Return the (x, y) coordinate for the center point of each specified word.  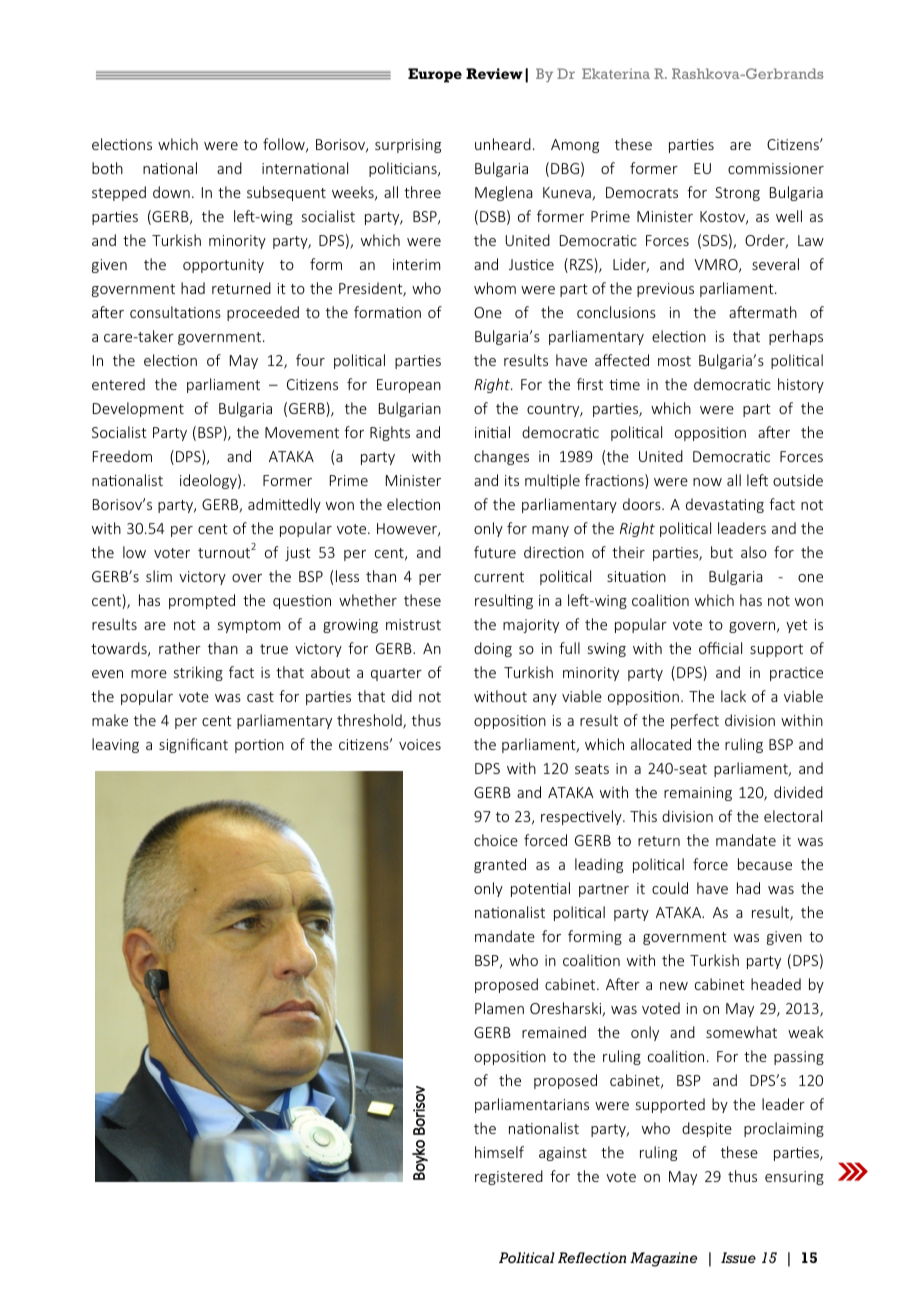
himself (499, 1152)
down (171, 192)
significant (193, 745)
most (674, 361)
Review (494, 73)
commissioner (776, 168)
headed (776, 984)
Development (138, 409)
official (720, 648)
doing (493, 649)
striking (198, 673)
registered (509, 1177)
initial (492, 432)
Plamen (499, 1008)
